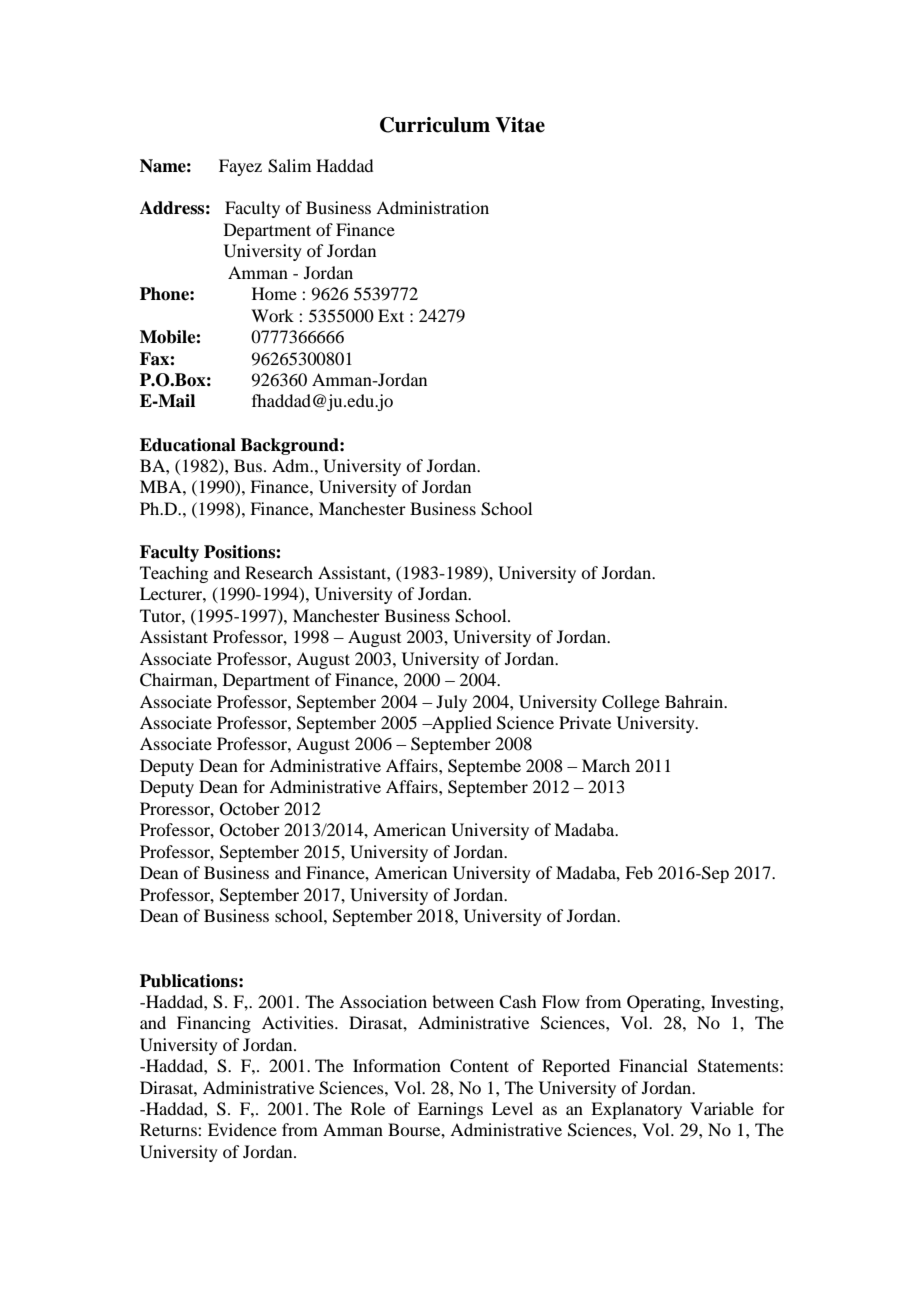 Image resolution: width=924 pixels, height=1308 pixels. I want to click on Curriculum, so click(435, 125).
